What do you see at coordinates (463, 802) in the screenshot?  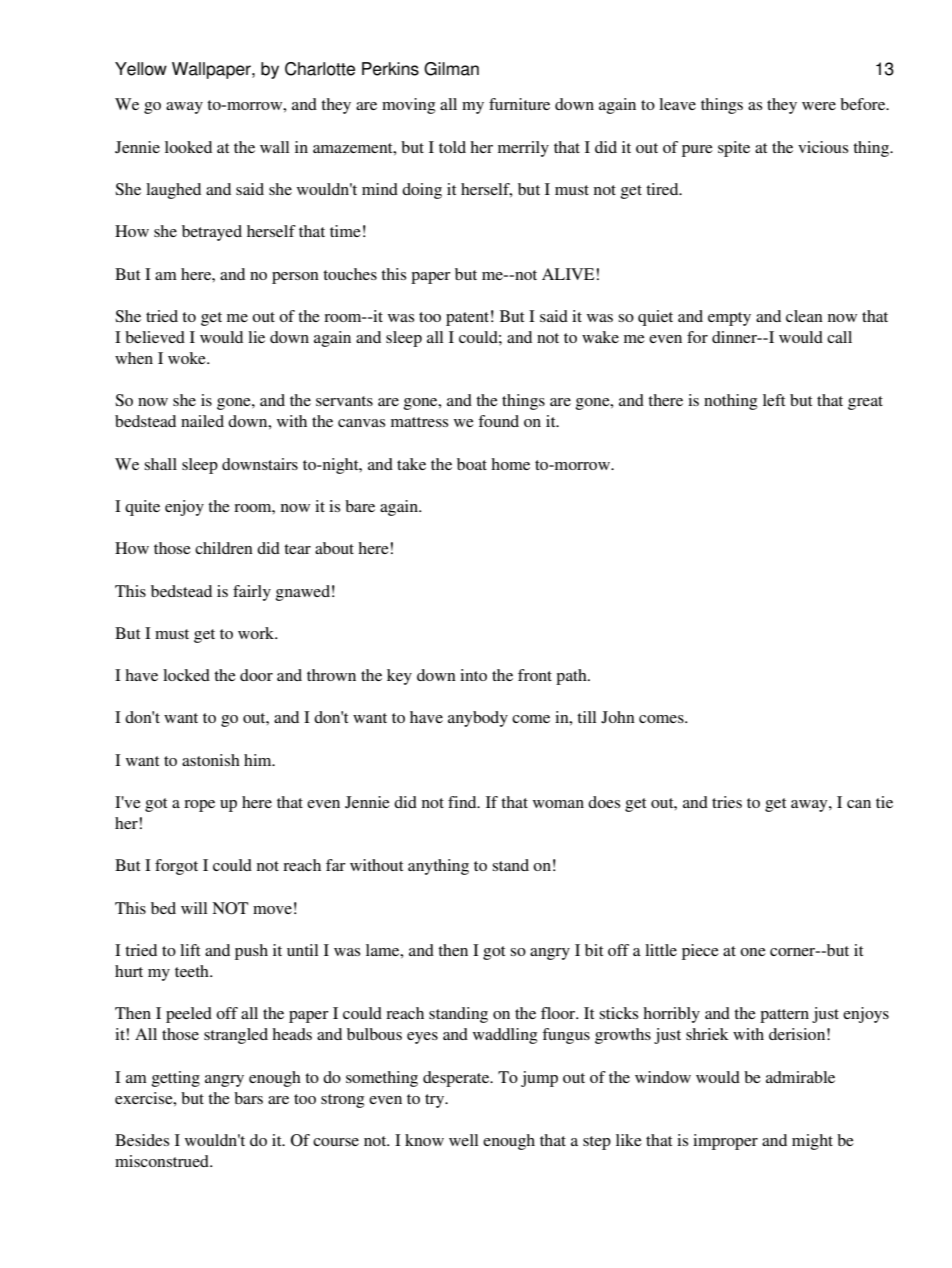 I see `find` at bounding box center [463, 802].
